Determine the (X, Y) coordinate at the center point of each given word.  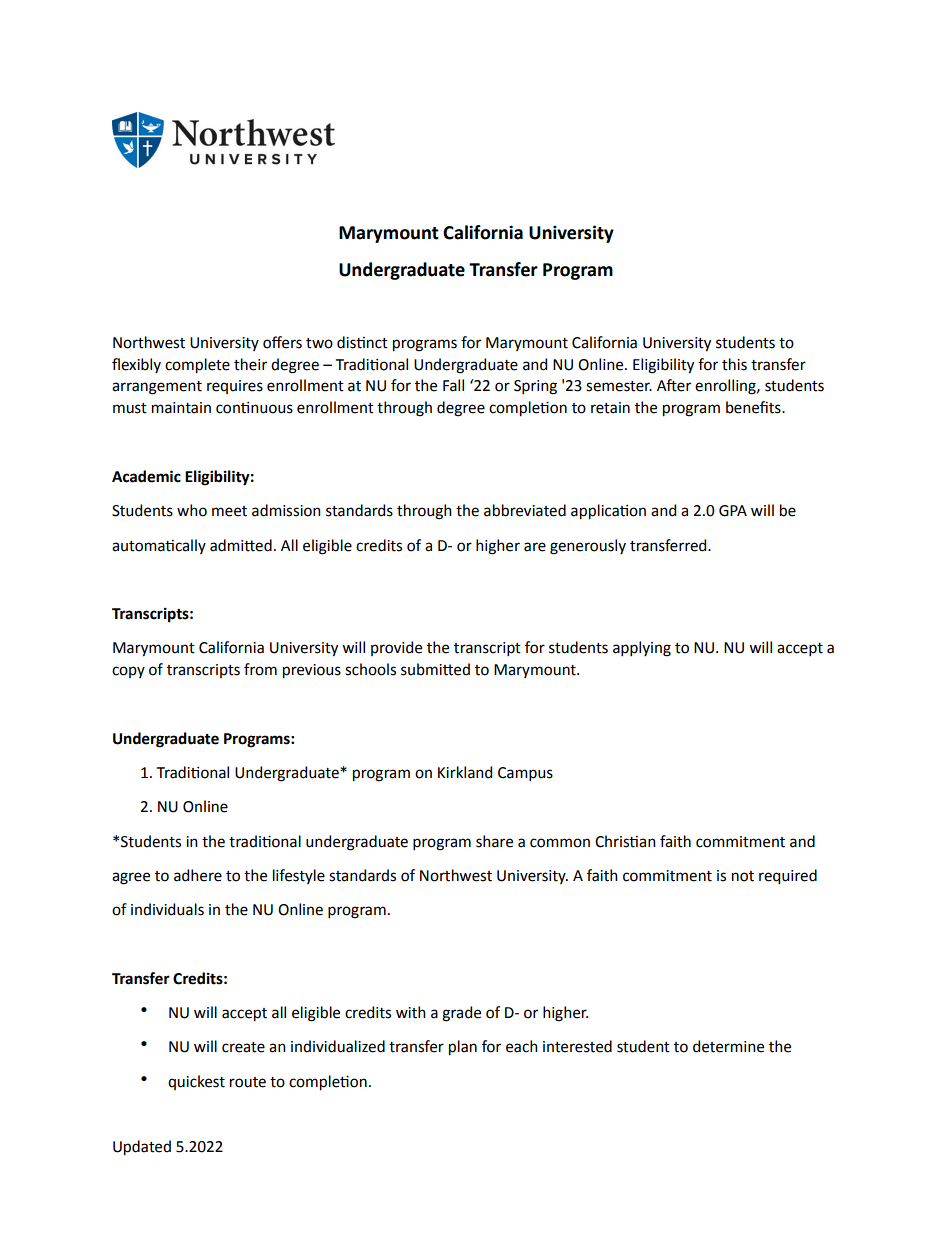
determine (728, 1046)
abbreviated (525, 510)
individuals (167, 909)
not (743, 876)
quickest (196, 1082)
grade (461, 1014)
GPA (733, 511)
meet (229, 511)
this (734, 364)
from (260, 669)
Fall (453, 385)
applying (642, 649)
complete (197, 366)
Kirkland (465, 772)
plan (463, 1048)
